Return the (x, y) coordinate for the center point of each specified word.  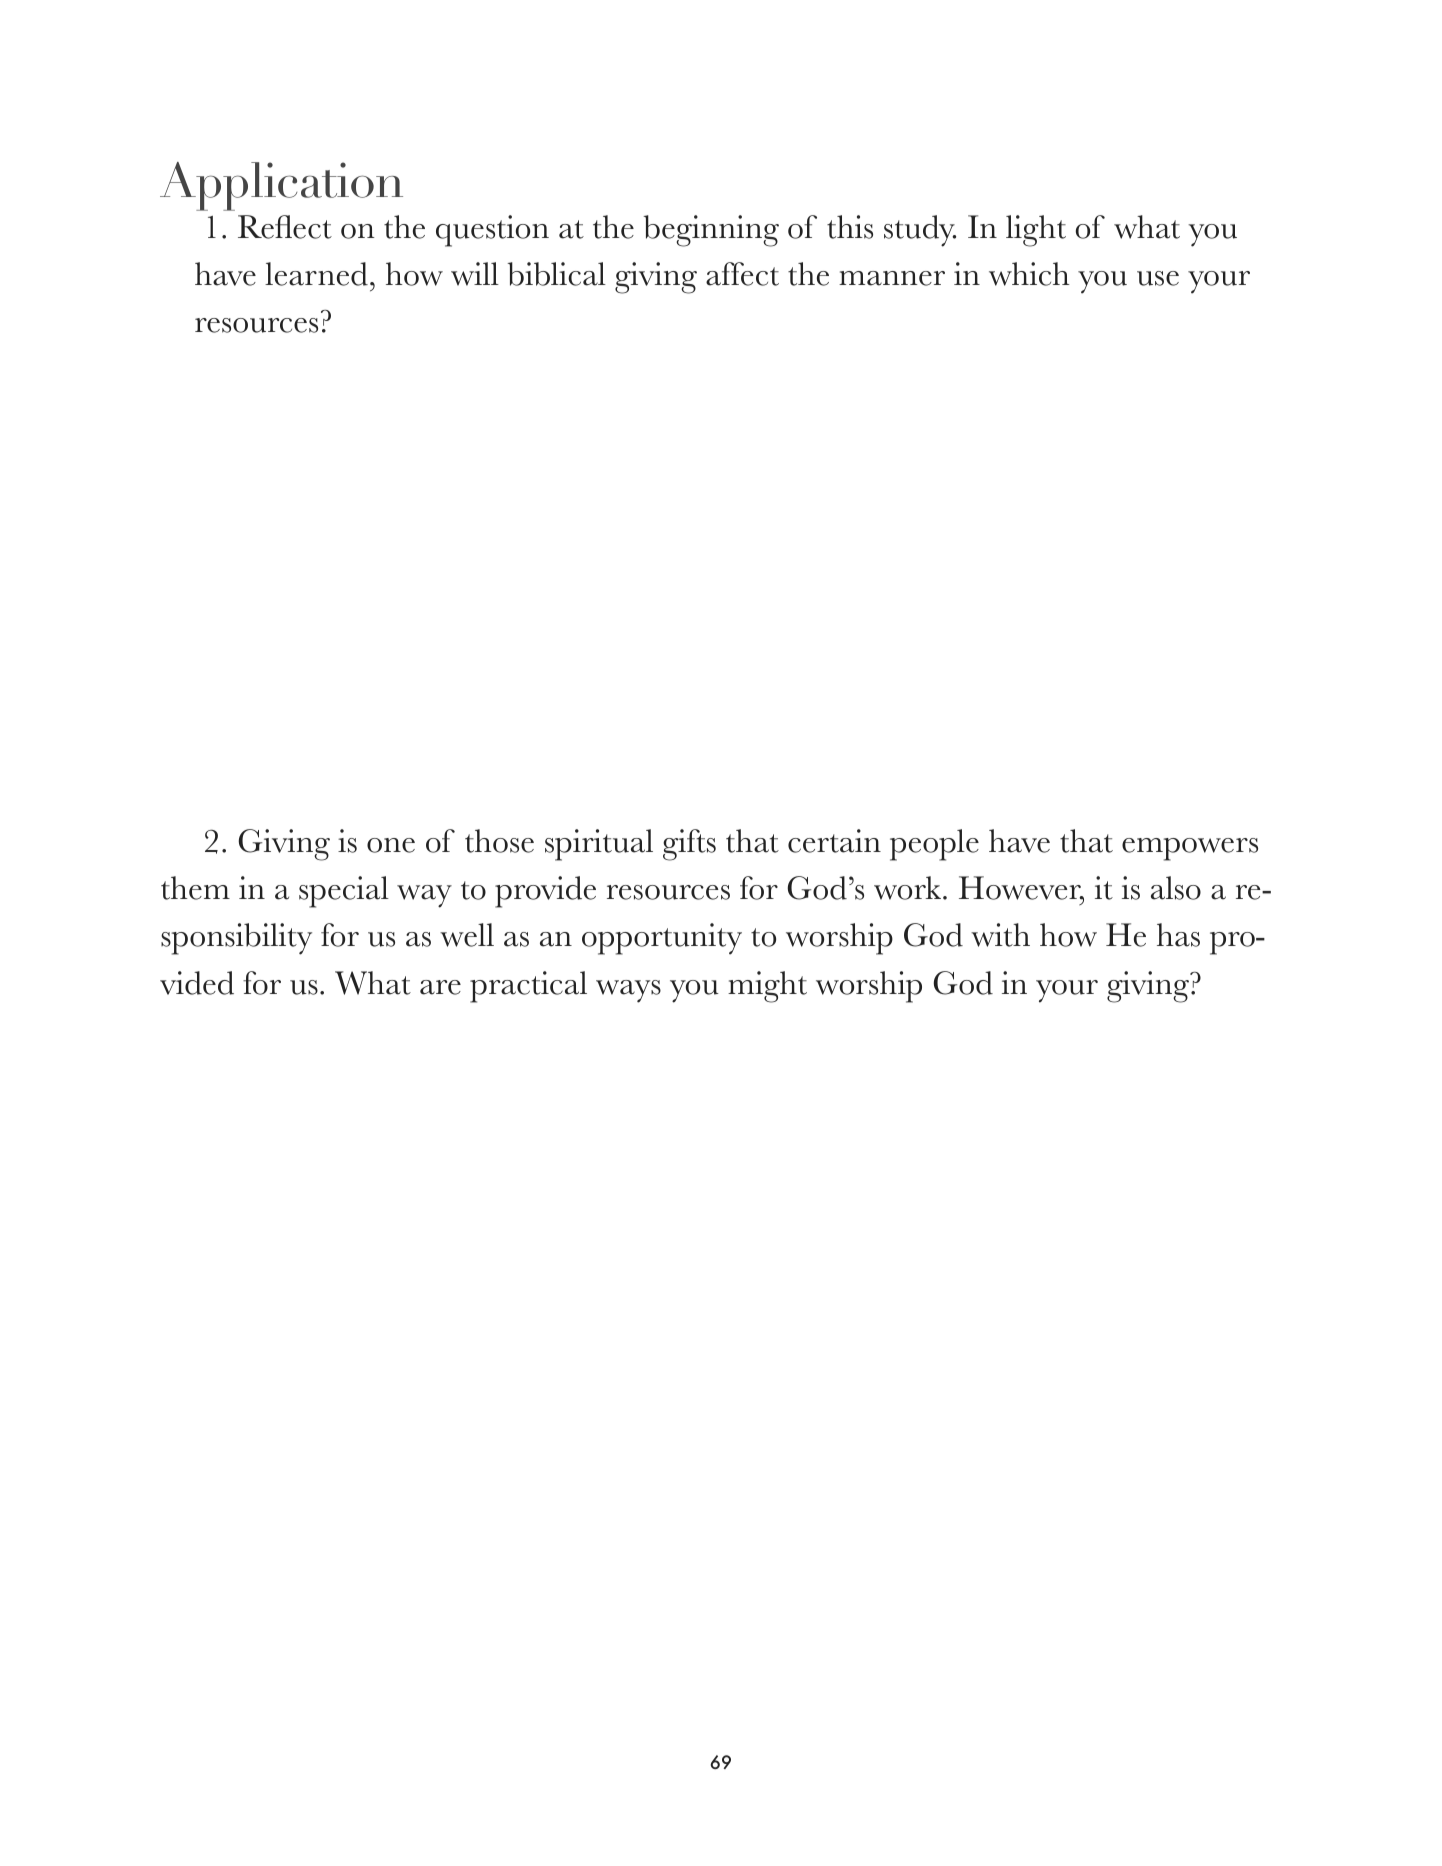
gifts (689, 845)
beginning (711, 231)
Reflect (285, 227)
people (934, 845)
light (1036, 231)
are (440, 987)
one (391, 845)
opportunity (662, 939)
